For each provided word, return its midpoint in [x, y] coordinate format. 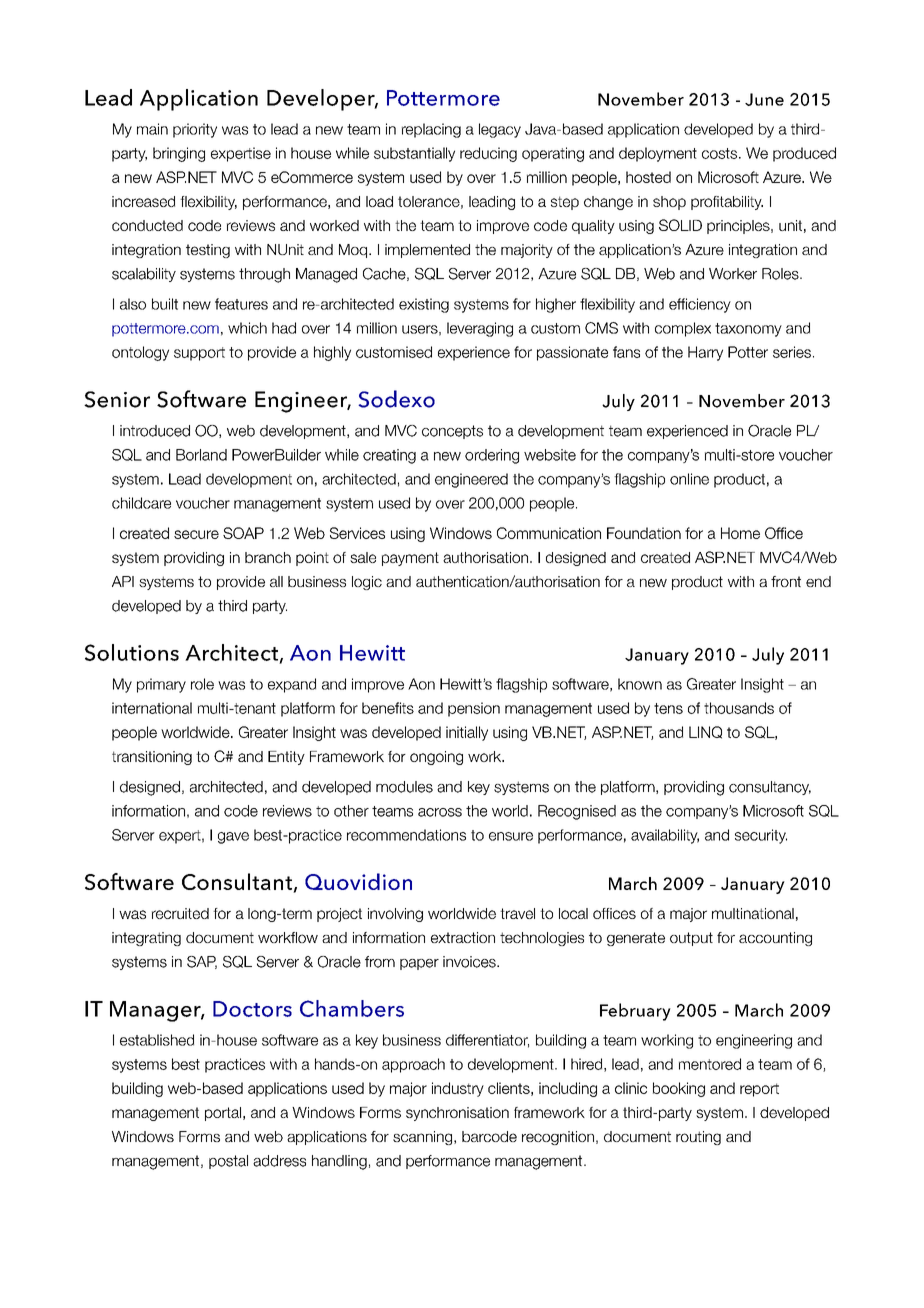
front [786, 581]
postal [228, 1162]
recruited [180, 913]
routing [698, 1138]
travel [517, 913]
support [199, 354]
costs [721, 153]
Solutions [132, 652]
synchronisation [457, 1114]
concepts [452, 432]
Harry [705, 353]
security [761, 836]
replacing [431, 130]
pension [474, 709]
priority [195, 130]
